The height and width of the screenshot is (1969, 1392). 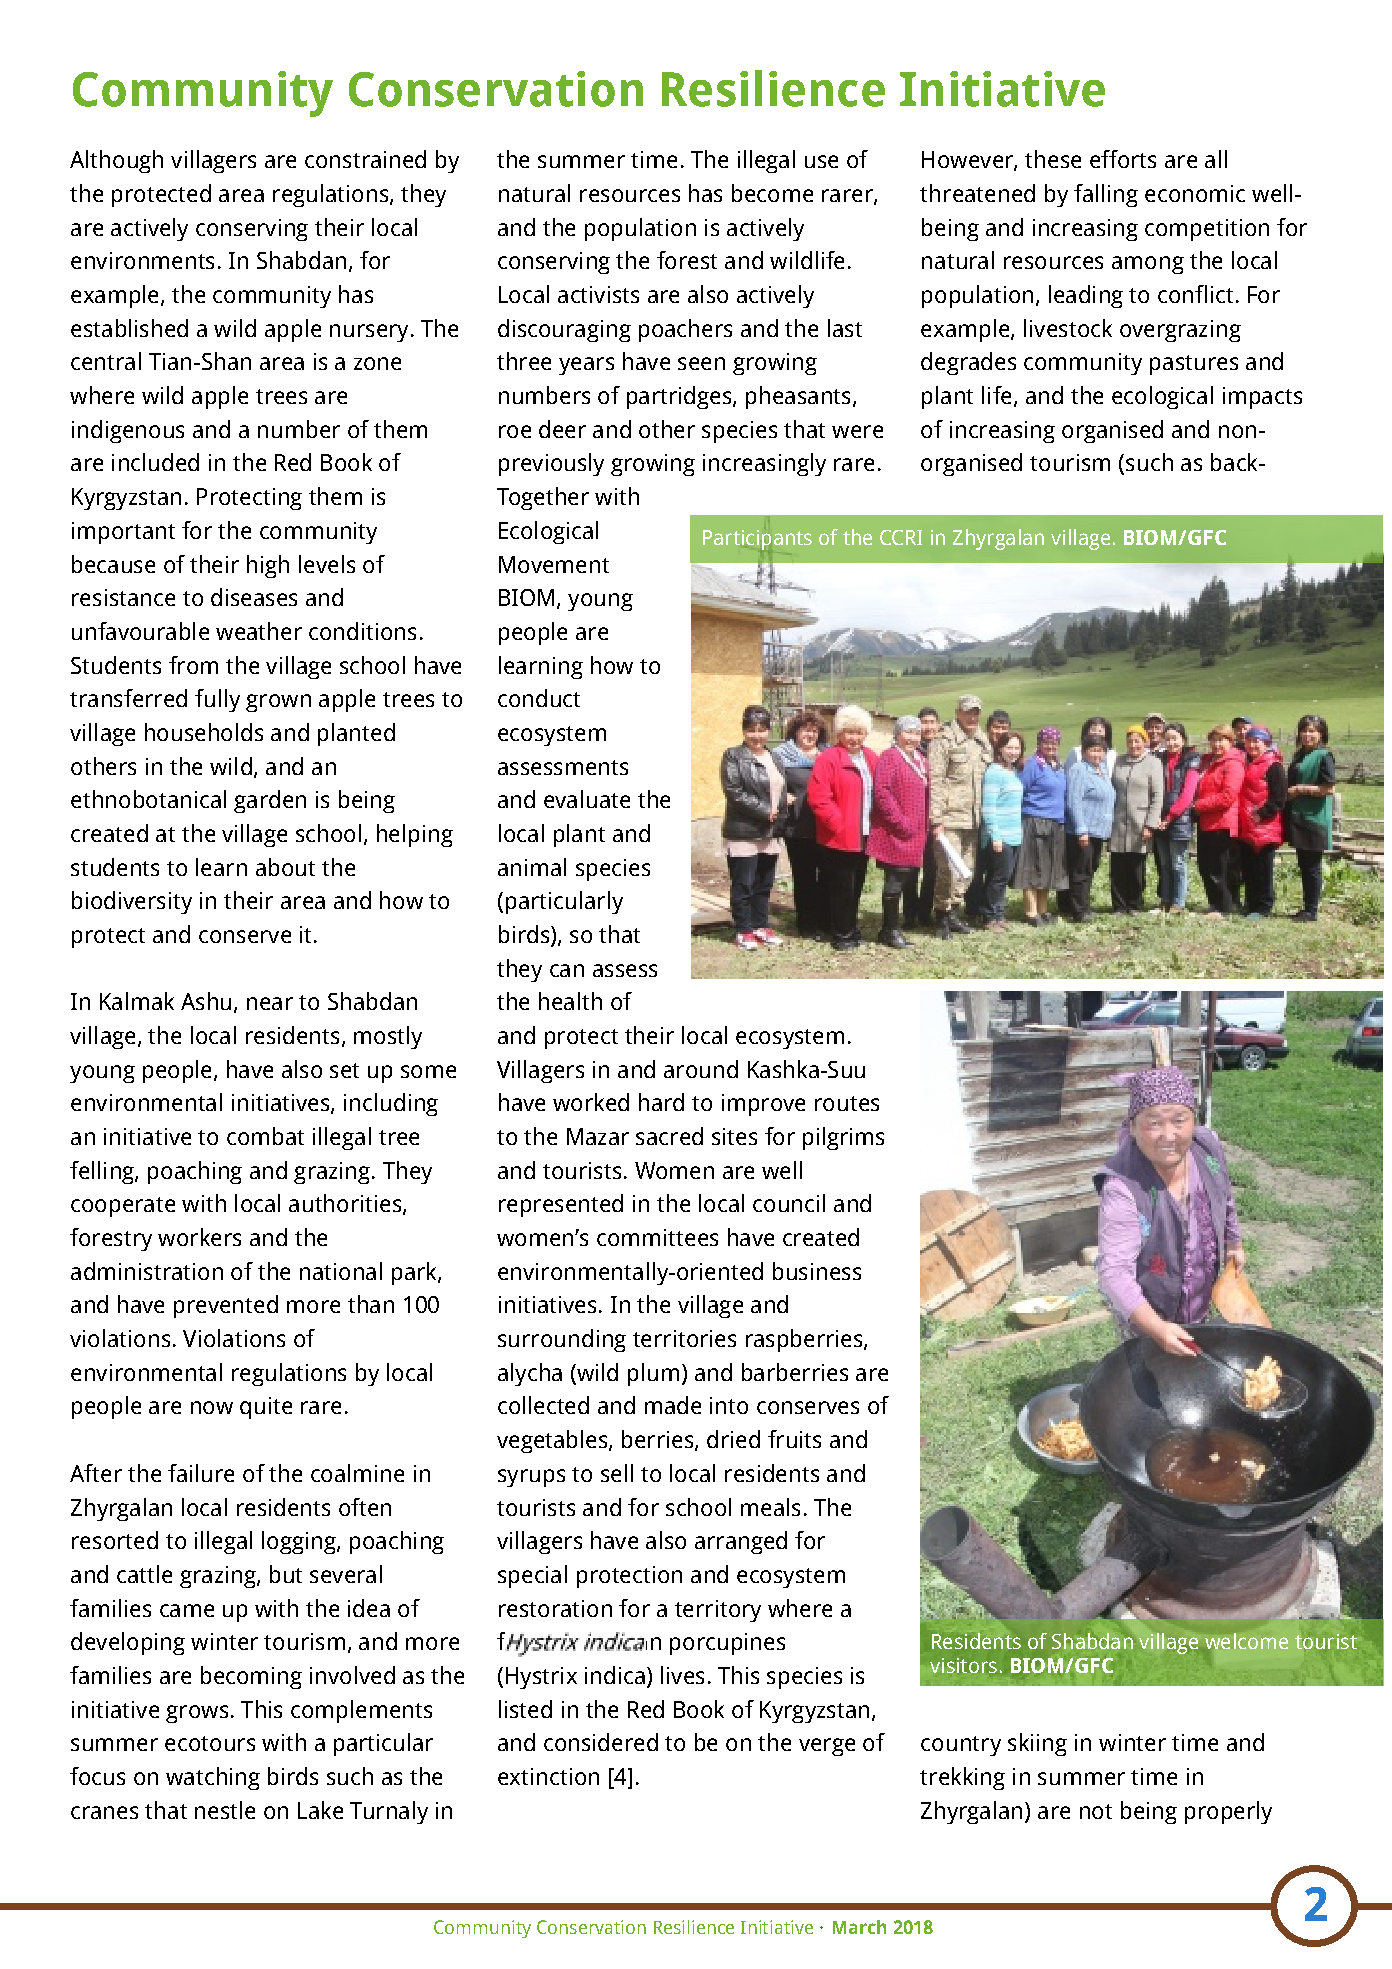 What do you see at coordinates (226, 1306) in the screenshot?
I see `prevented` at bounding box center [226, 1306].
